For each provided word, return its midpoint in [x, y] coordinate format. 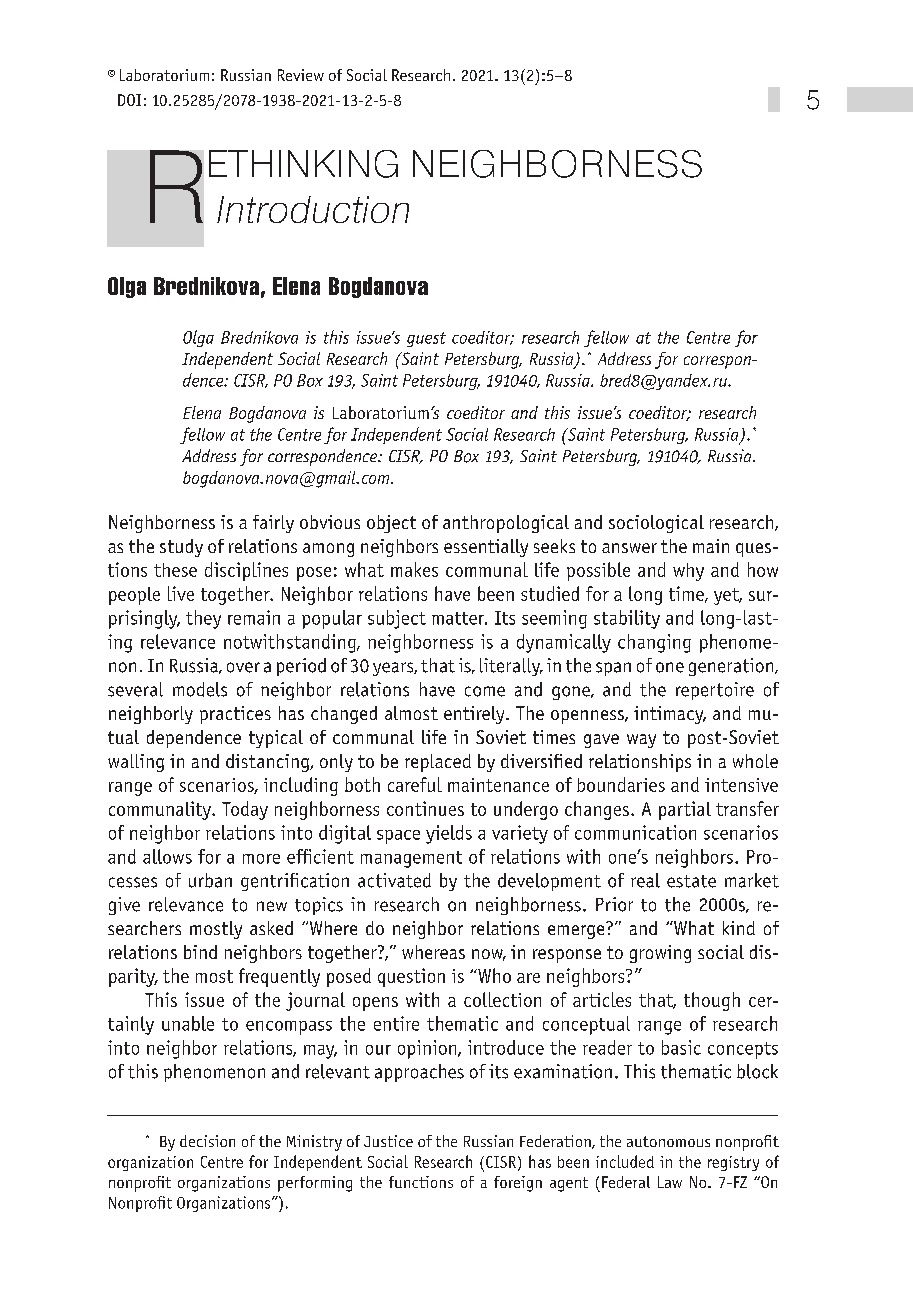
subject [397, 619]
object [391, 524]
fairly [273, 524]
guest [426, 339]
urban [210, 880]
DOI [129, 100]
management [411, 859]
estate [691, 881]
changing [654, 643]
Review [301, 75]
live [181, 593]
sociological [656, 524]
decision [207, 1141]
